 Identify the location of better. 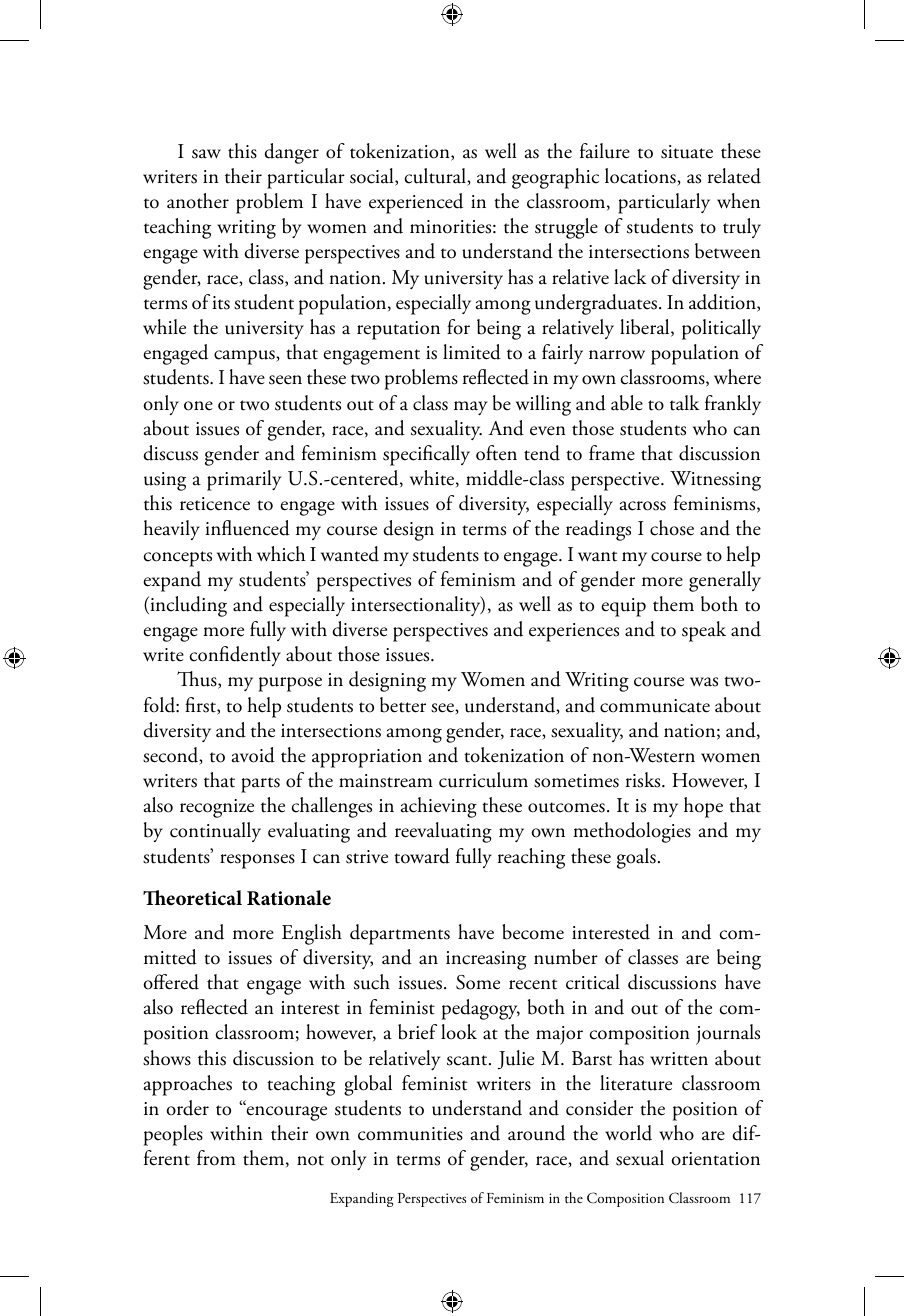
(403, 705).
